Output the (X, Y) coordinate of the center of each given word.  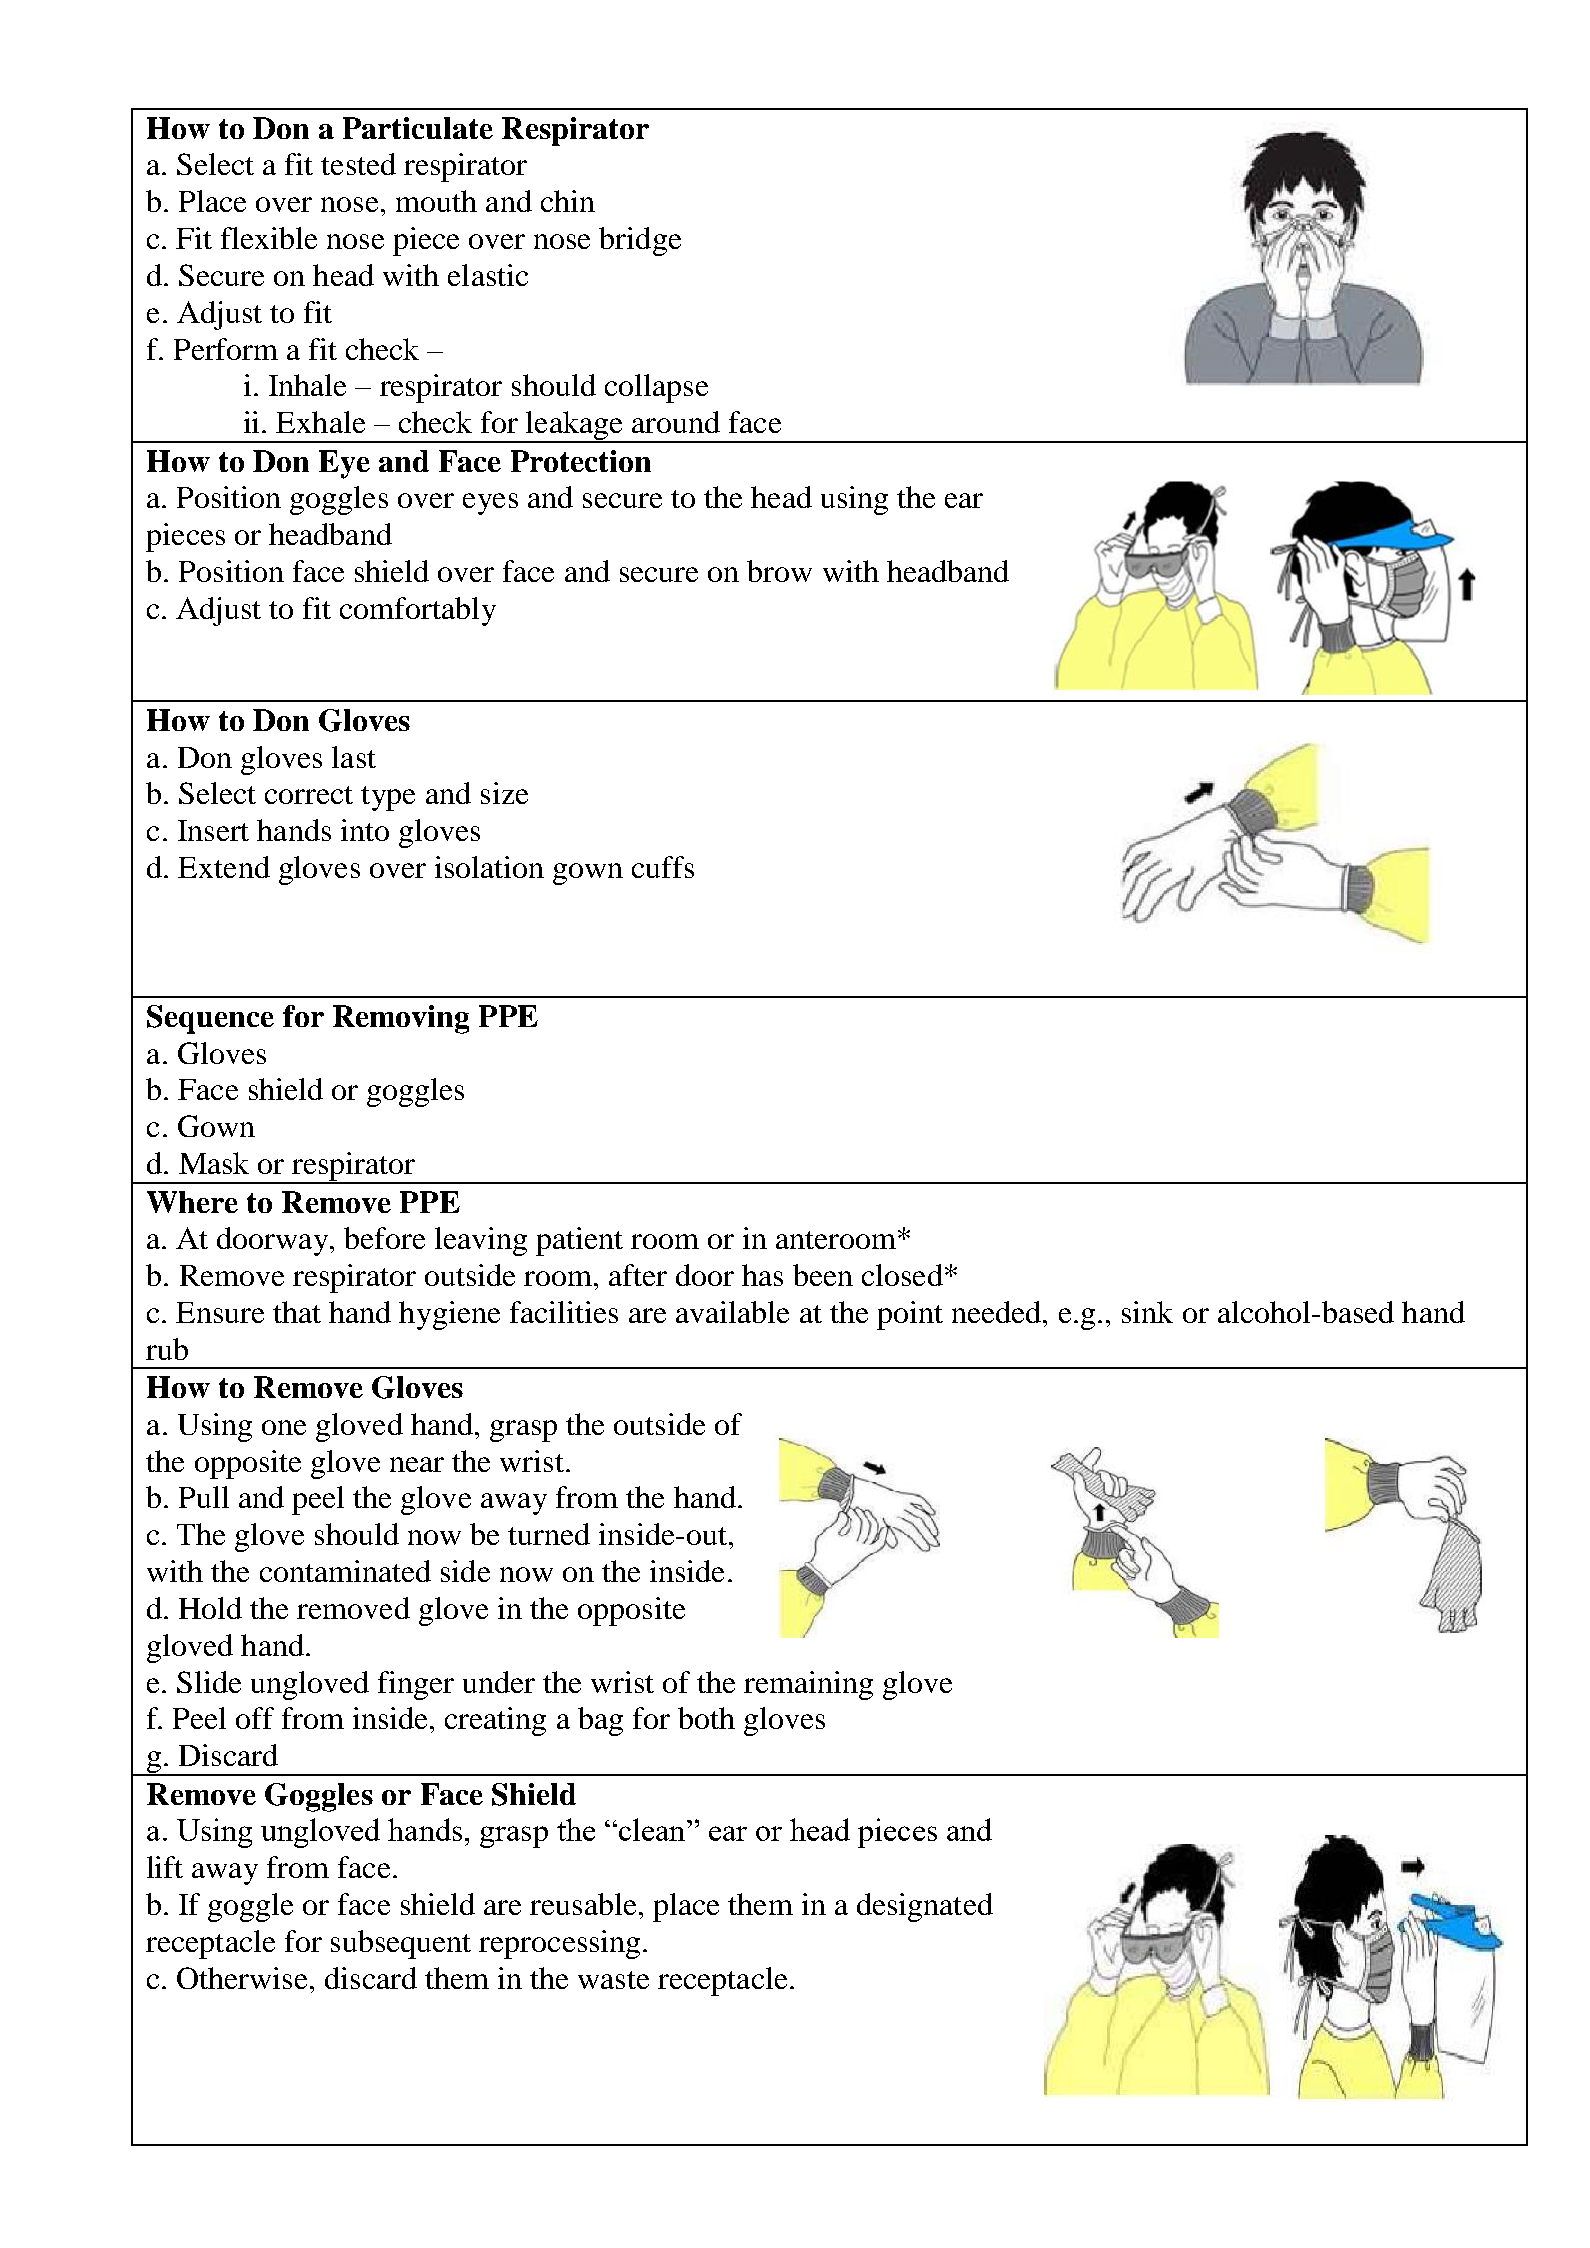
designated (925, 1907)
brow (779, 571)
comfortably (418, 611)
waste (613, 1980)
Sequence (210, 1019)
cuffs (663, 867)
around (676, 422)
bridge (640, 241)
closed (902, 1275)
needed (996, 1312)
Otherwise (242, 1978)
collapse (656, 388)
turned (549, 1534)
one (284, 1427)
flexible (269, 238)
